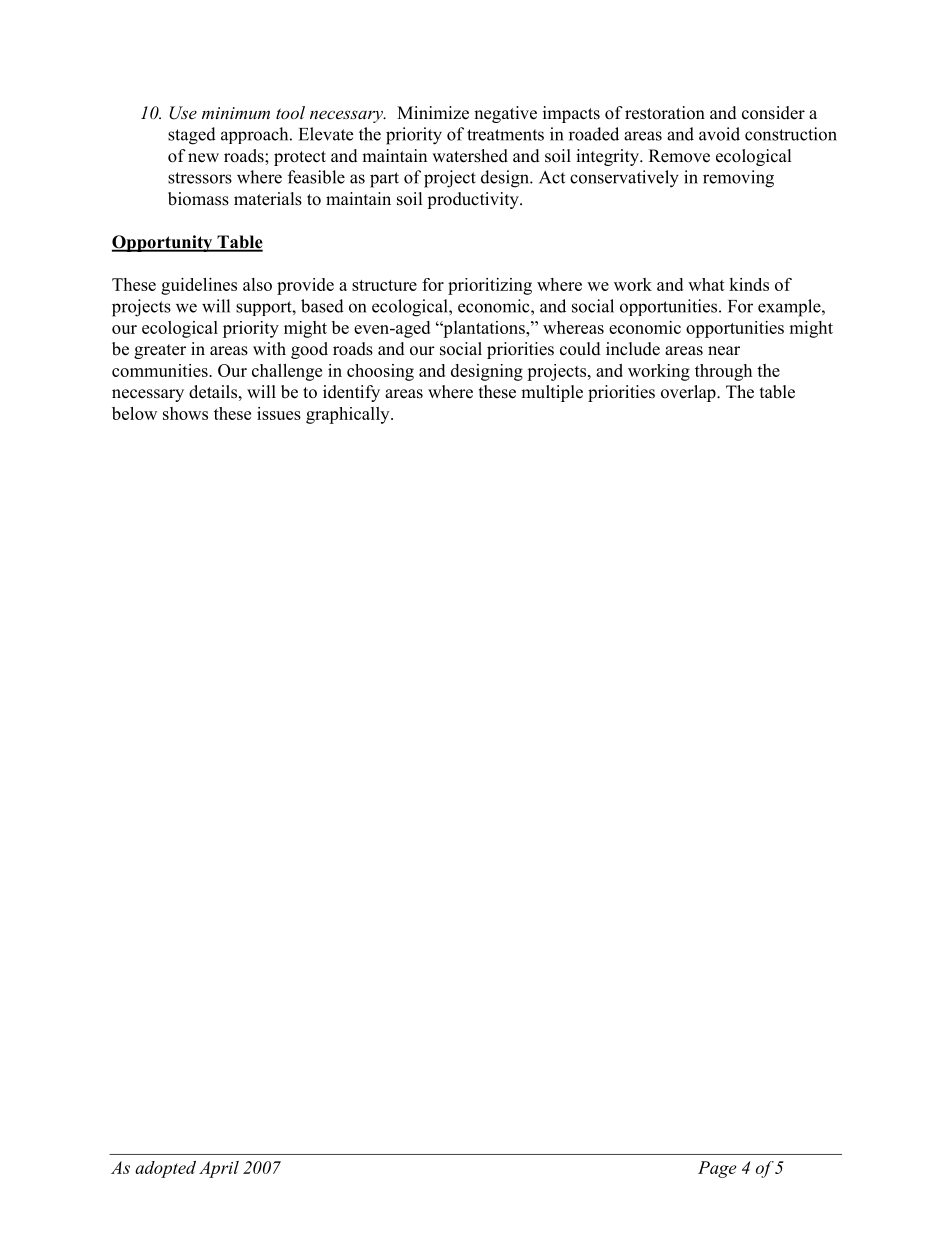 The height and width of the image is (1233, 952). I want to click on shows, so click(185, 413).
